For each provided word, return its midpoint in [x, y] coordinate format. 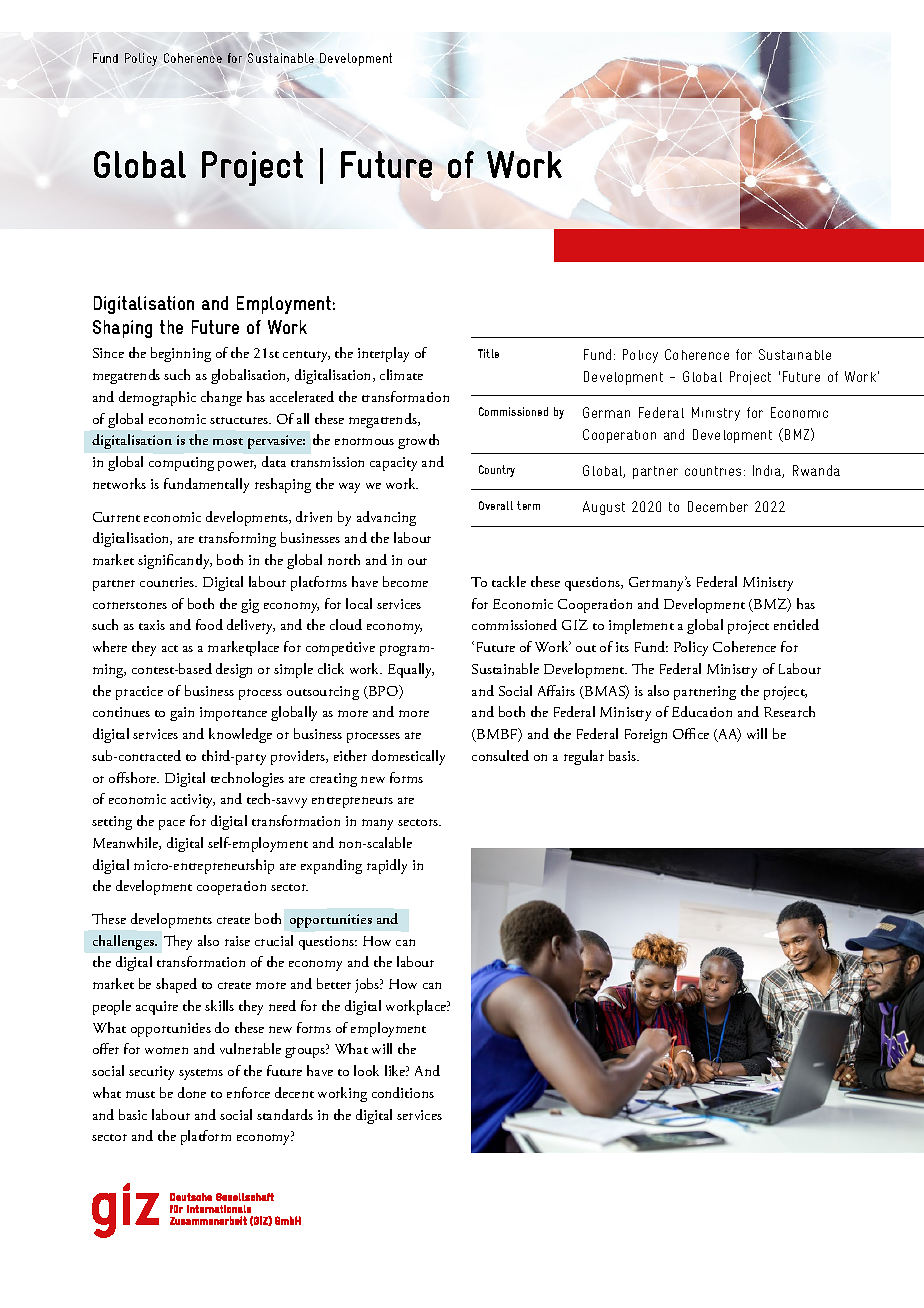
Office [691, 733]
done [192, 1092]
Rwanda [816, 470]
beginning [181, 354]
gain [182, 714]
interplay [383, 354]
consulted [500, 755]
